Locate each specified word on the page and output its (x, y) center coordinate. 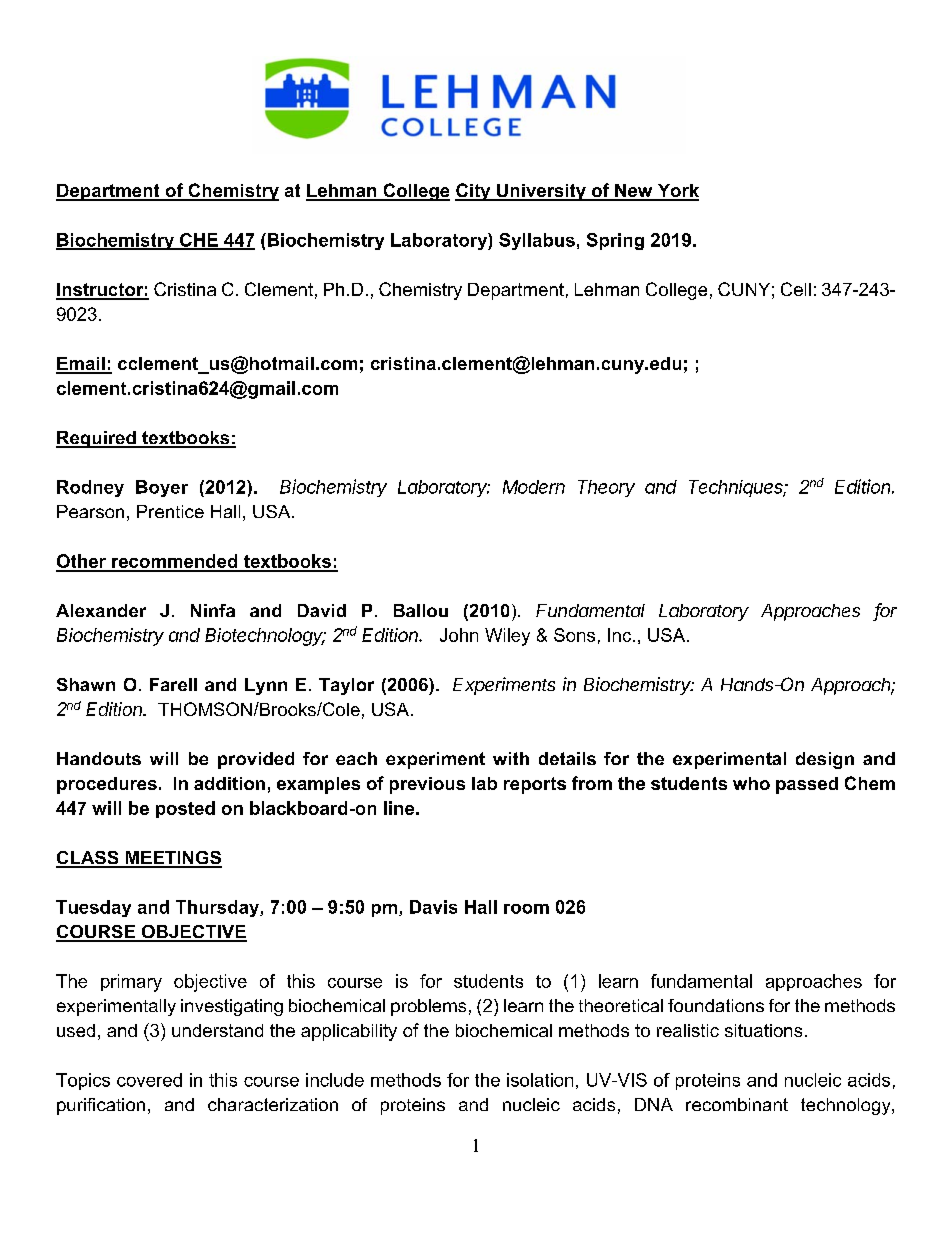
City (474, 192)
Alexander (101, 610)
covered (149, 1080)
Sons (574, 635)
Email (81, 365)
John (459, 635)
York (677, 192)
